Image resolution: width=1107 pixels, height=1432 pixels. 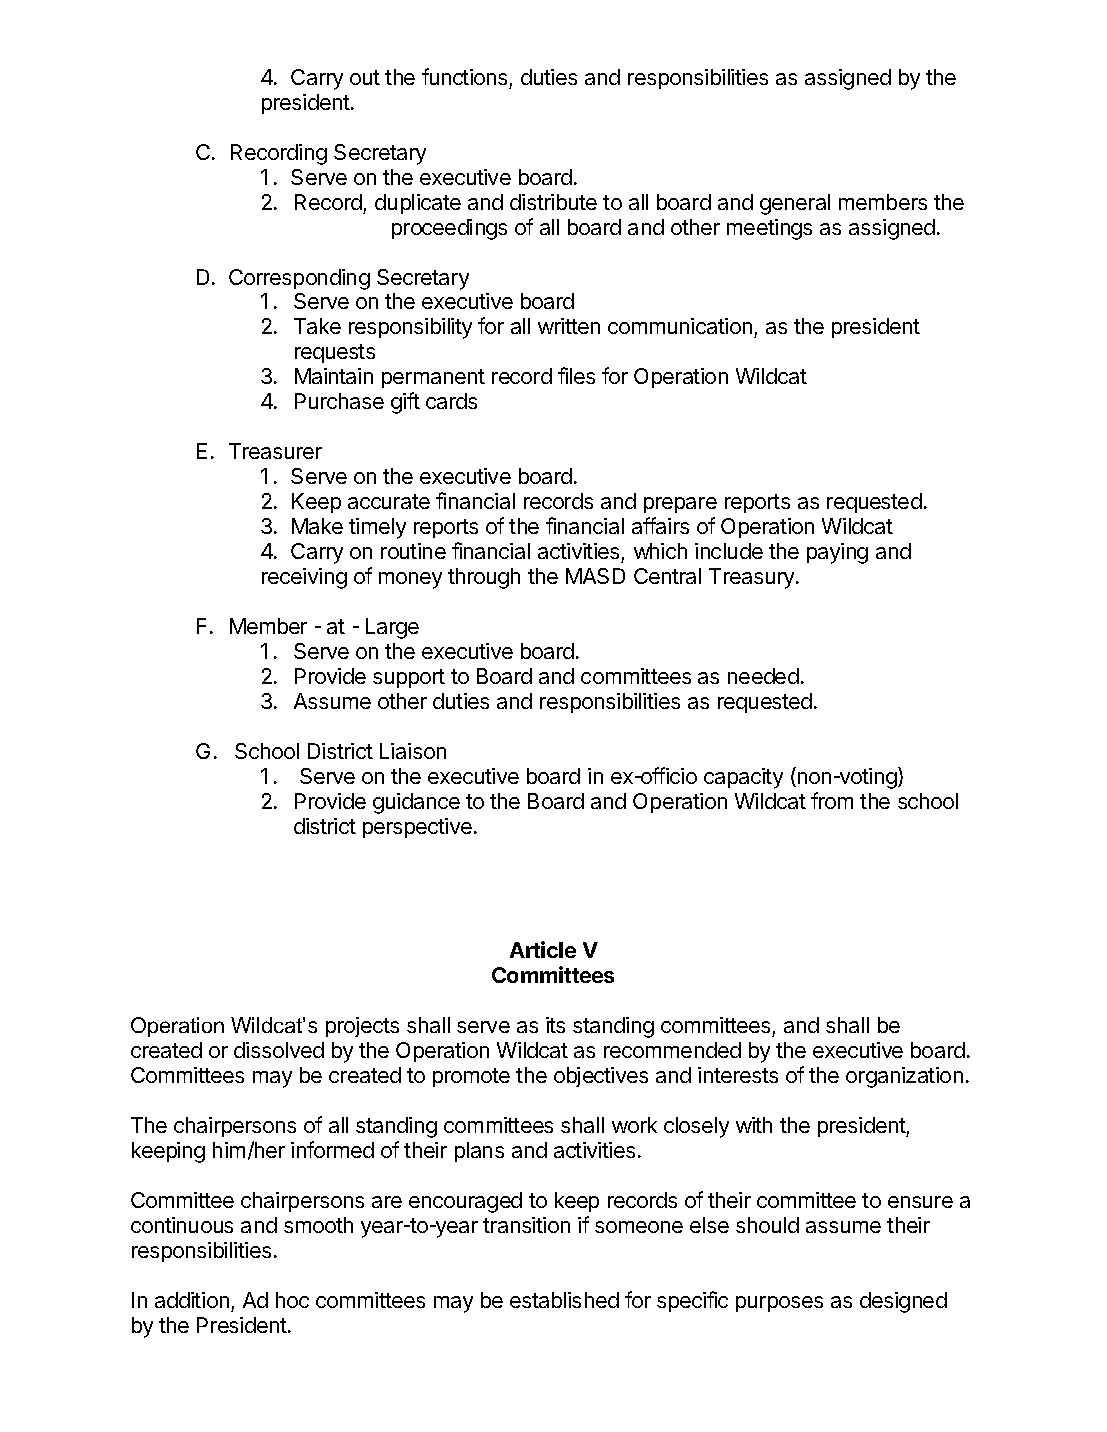 What do you see at coordinates (409, 678) in the image?
I see `support` at bounding box center [409, 678].
